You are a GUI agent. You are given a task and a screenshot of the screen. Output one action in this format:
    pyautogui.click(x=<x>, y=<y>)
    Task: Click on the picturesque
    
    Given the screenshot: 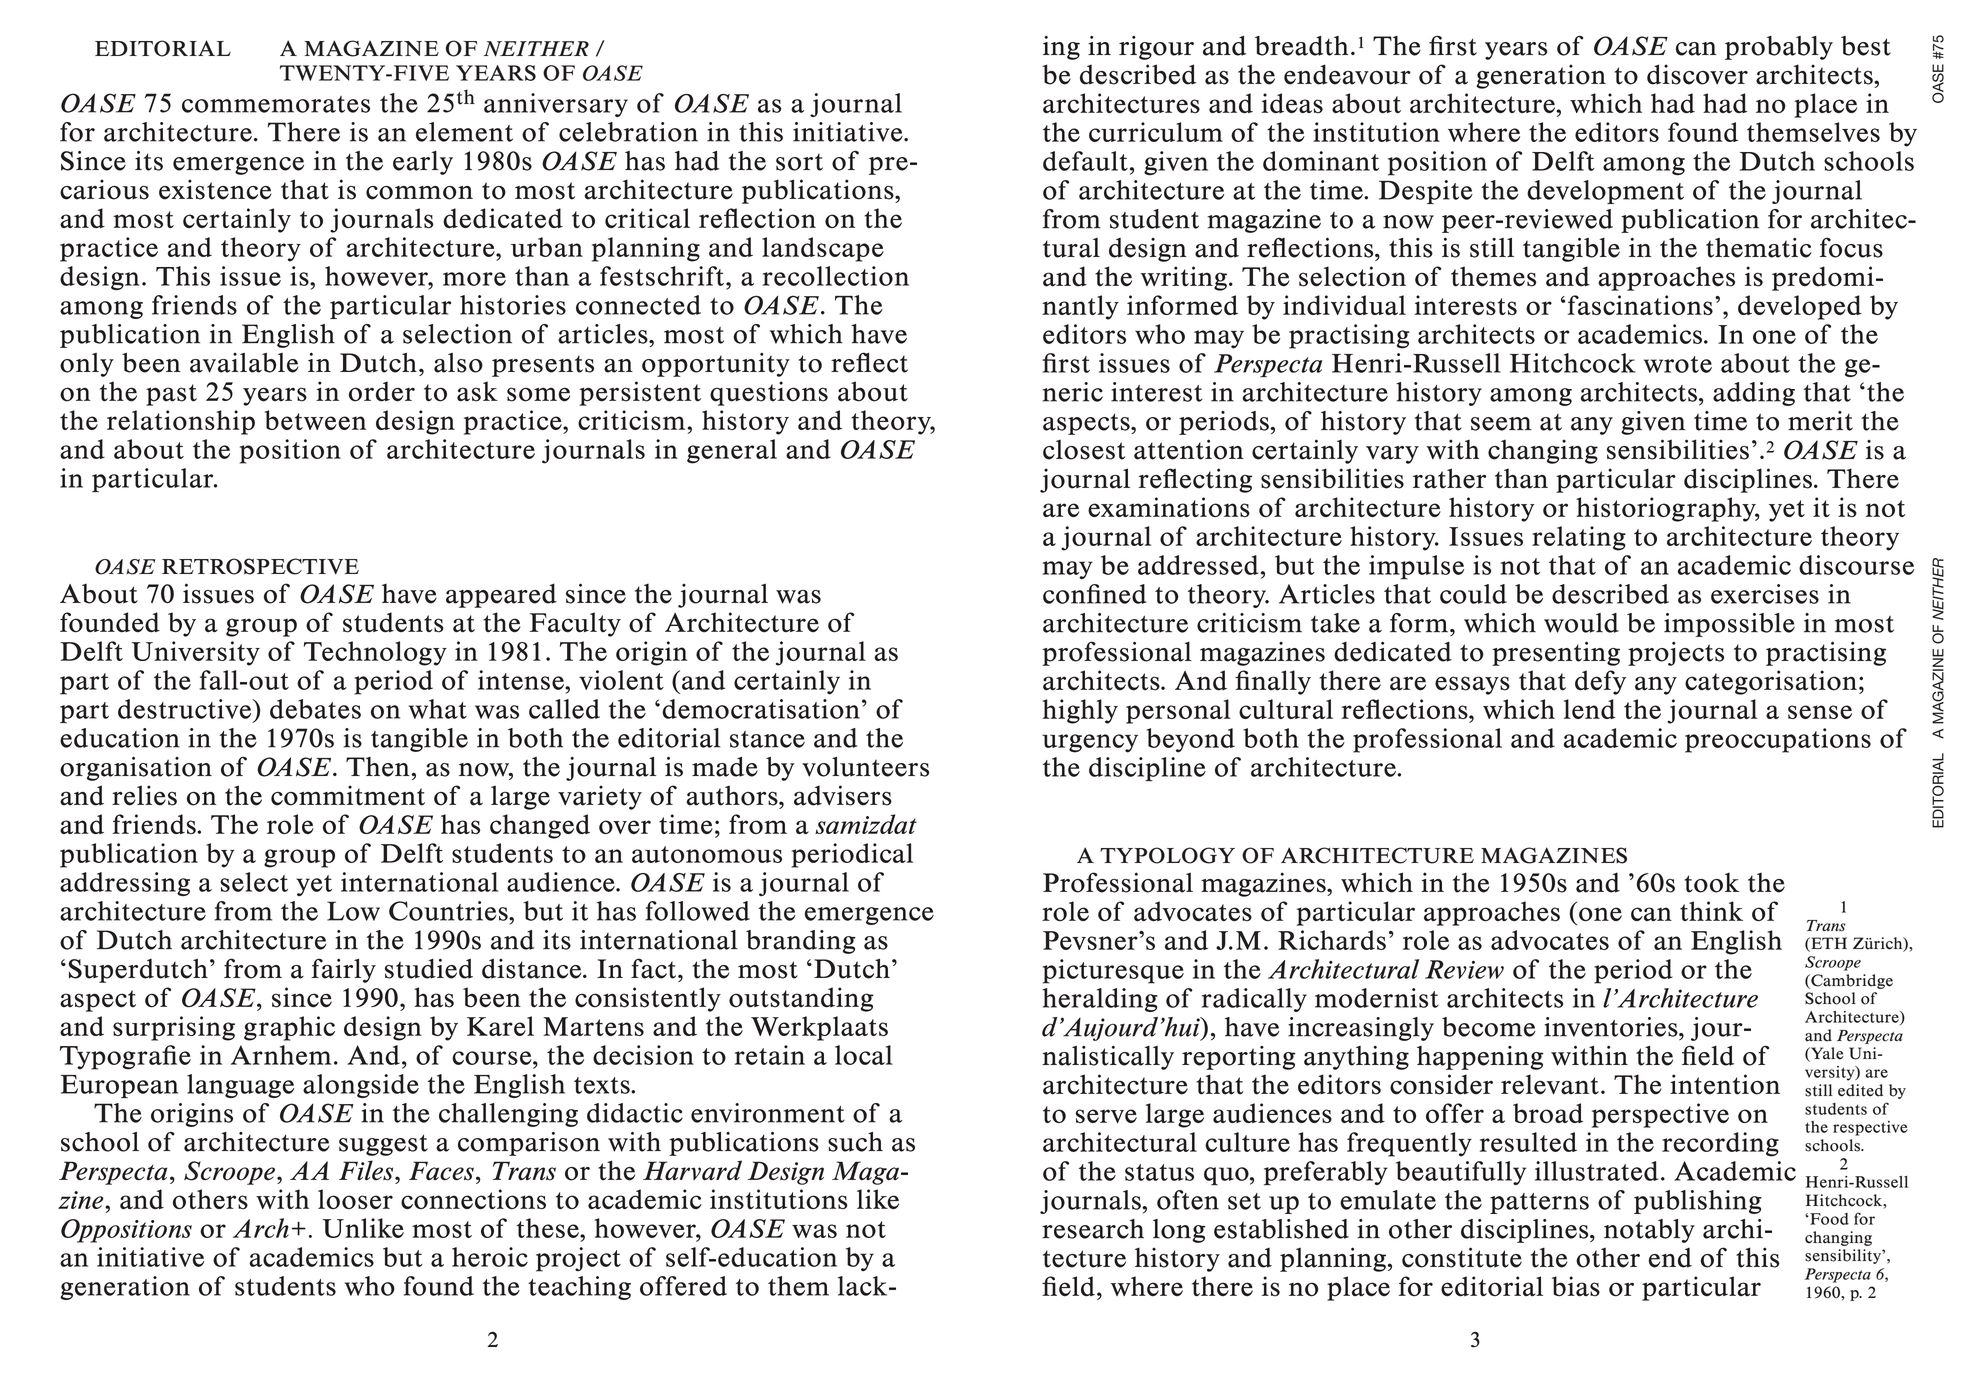 What is the action you would take?
    pyautogui.click(x=1113, y=971)
